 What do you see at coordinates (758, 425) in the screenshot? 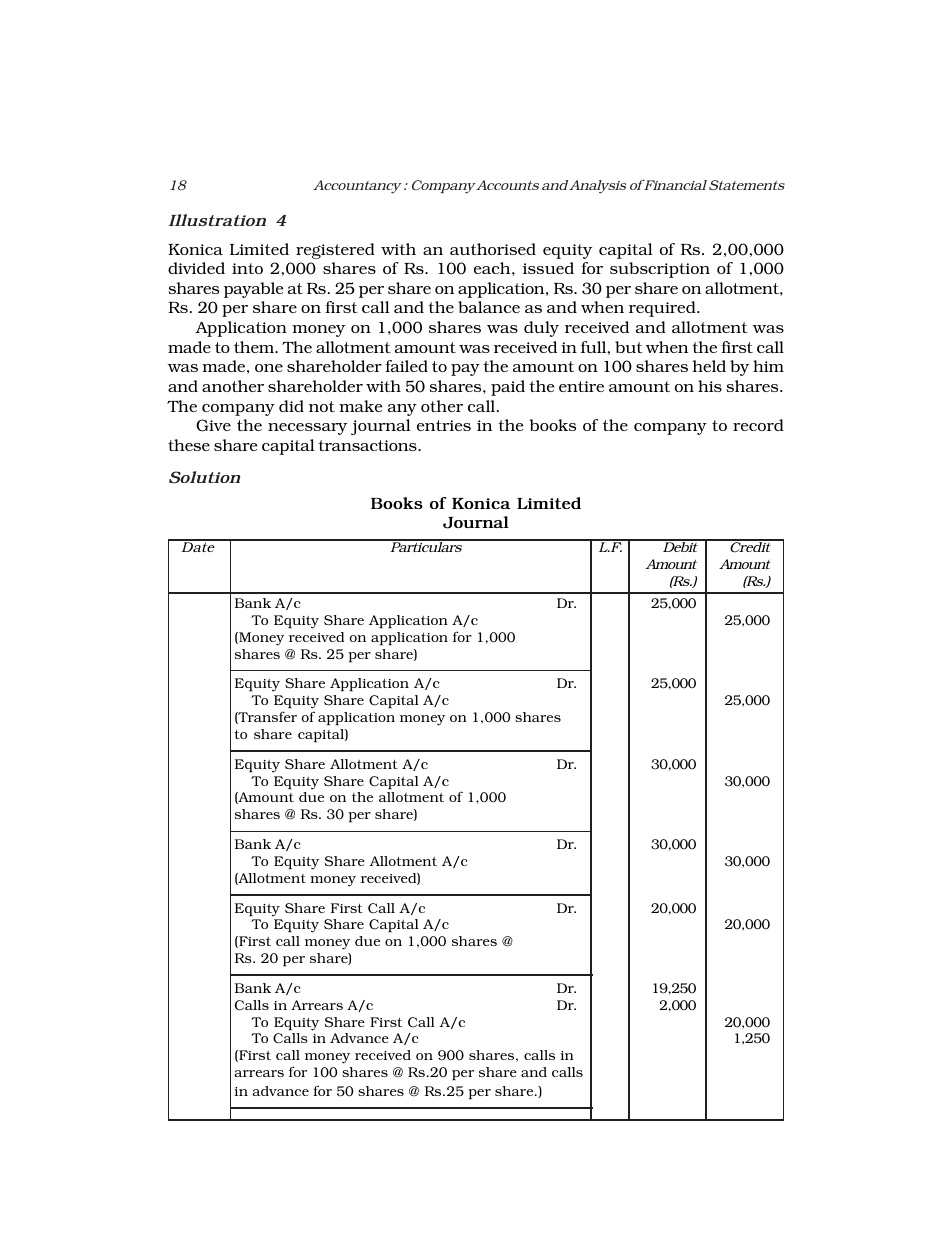
I see `record` at bounding box center [758, 425].
